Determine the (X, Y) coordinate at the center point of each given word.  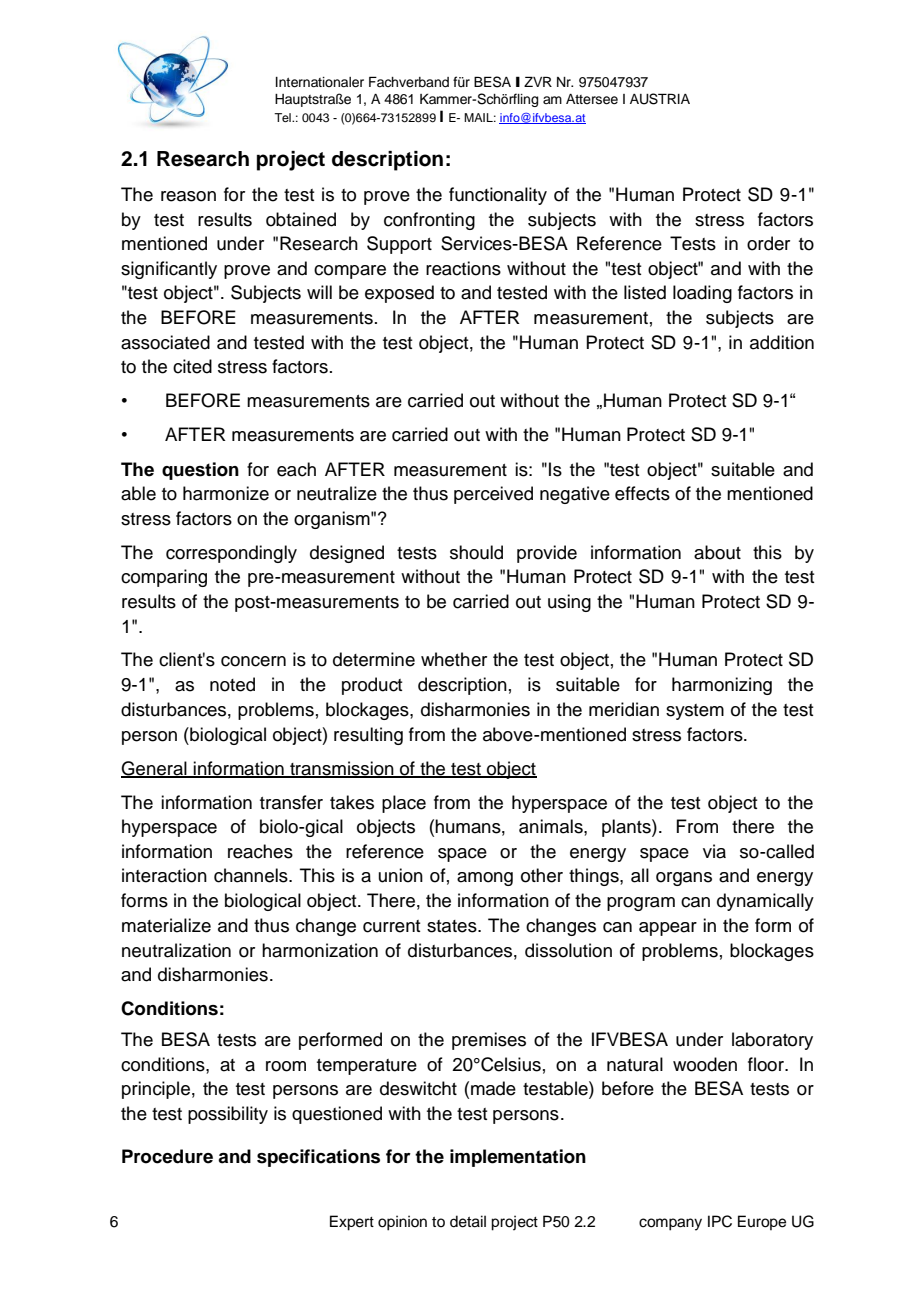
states (453, 926)
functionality (498, 196)
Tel (283, 117)
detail (468, 1221)
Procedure (167, 1156)
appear (668, 929)
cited (192, 366)
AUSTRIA (660, 99)
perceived (493, 495)
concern (253, 661)
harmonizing (722, 686)
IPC (720, 1221)
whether (454, 659)
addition (782, 342)
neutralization (176, 950)
